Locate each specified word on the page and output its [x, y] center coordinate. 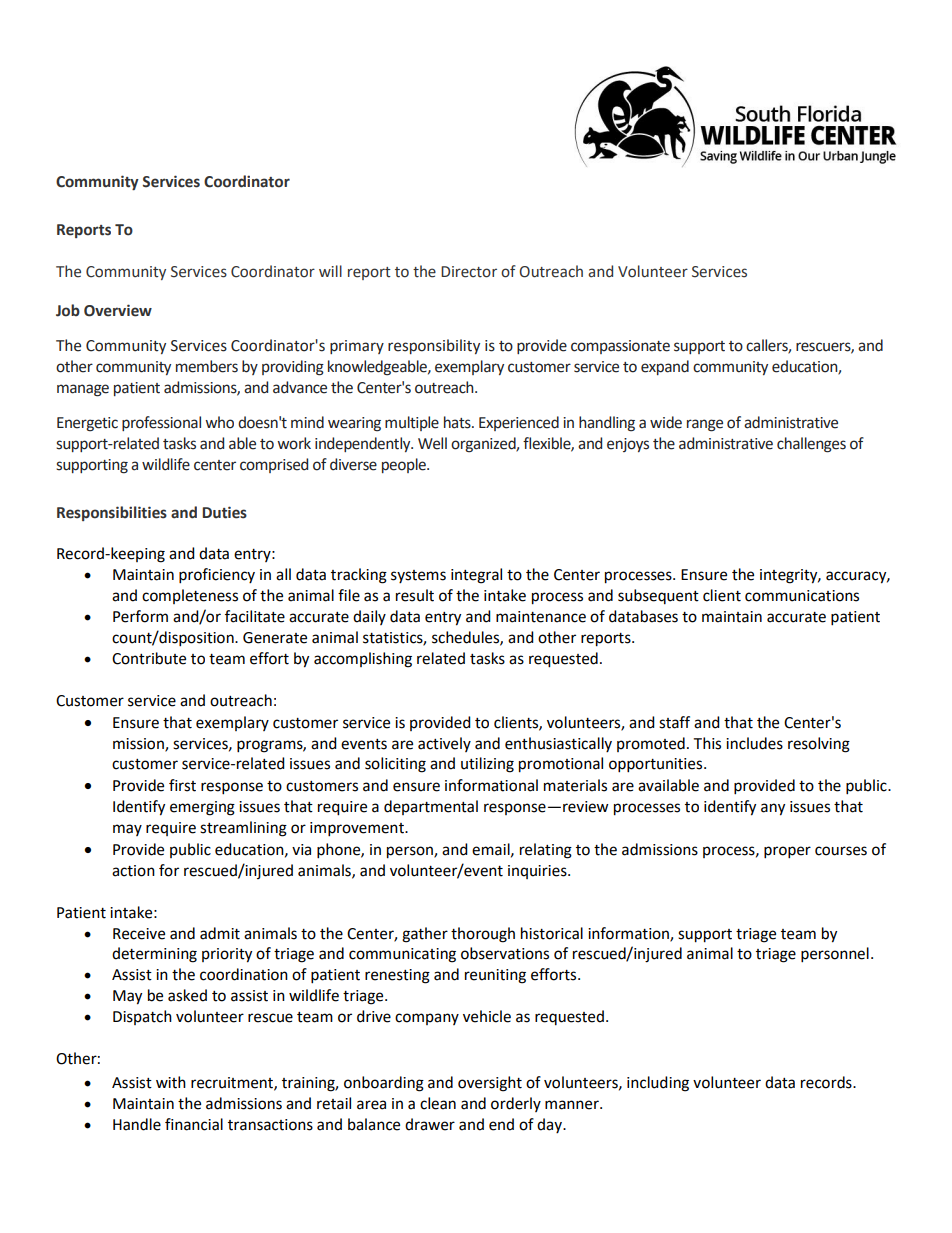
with [171, 1082]
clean [438, 1103]
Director [469, 272]
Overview [118, 310]
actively [444, 744]
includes [754, 743]
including [658, 1084]
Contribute [149, 658]
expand [665, 367]
